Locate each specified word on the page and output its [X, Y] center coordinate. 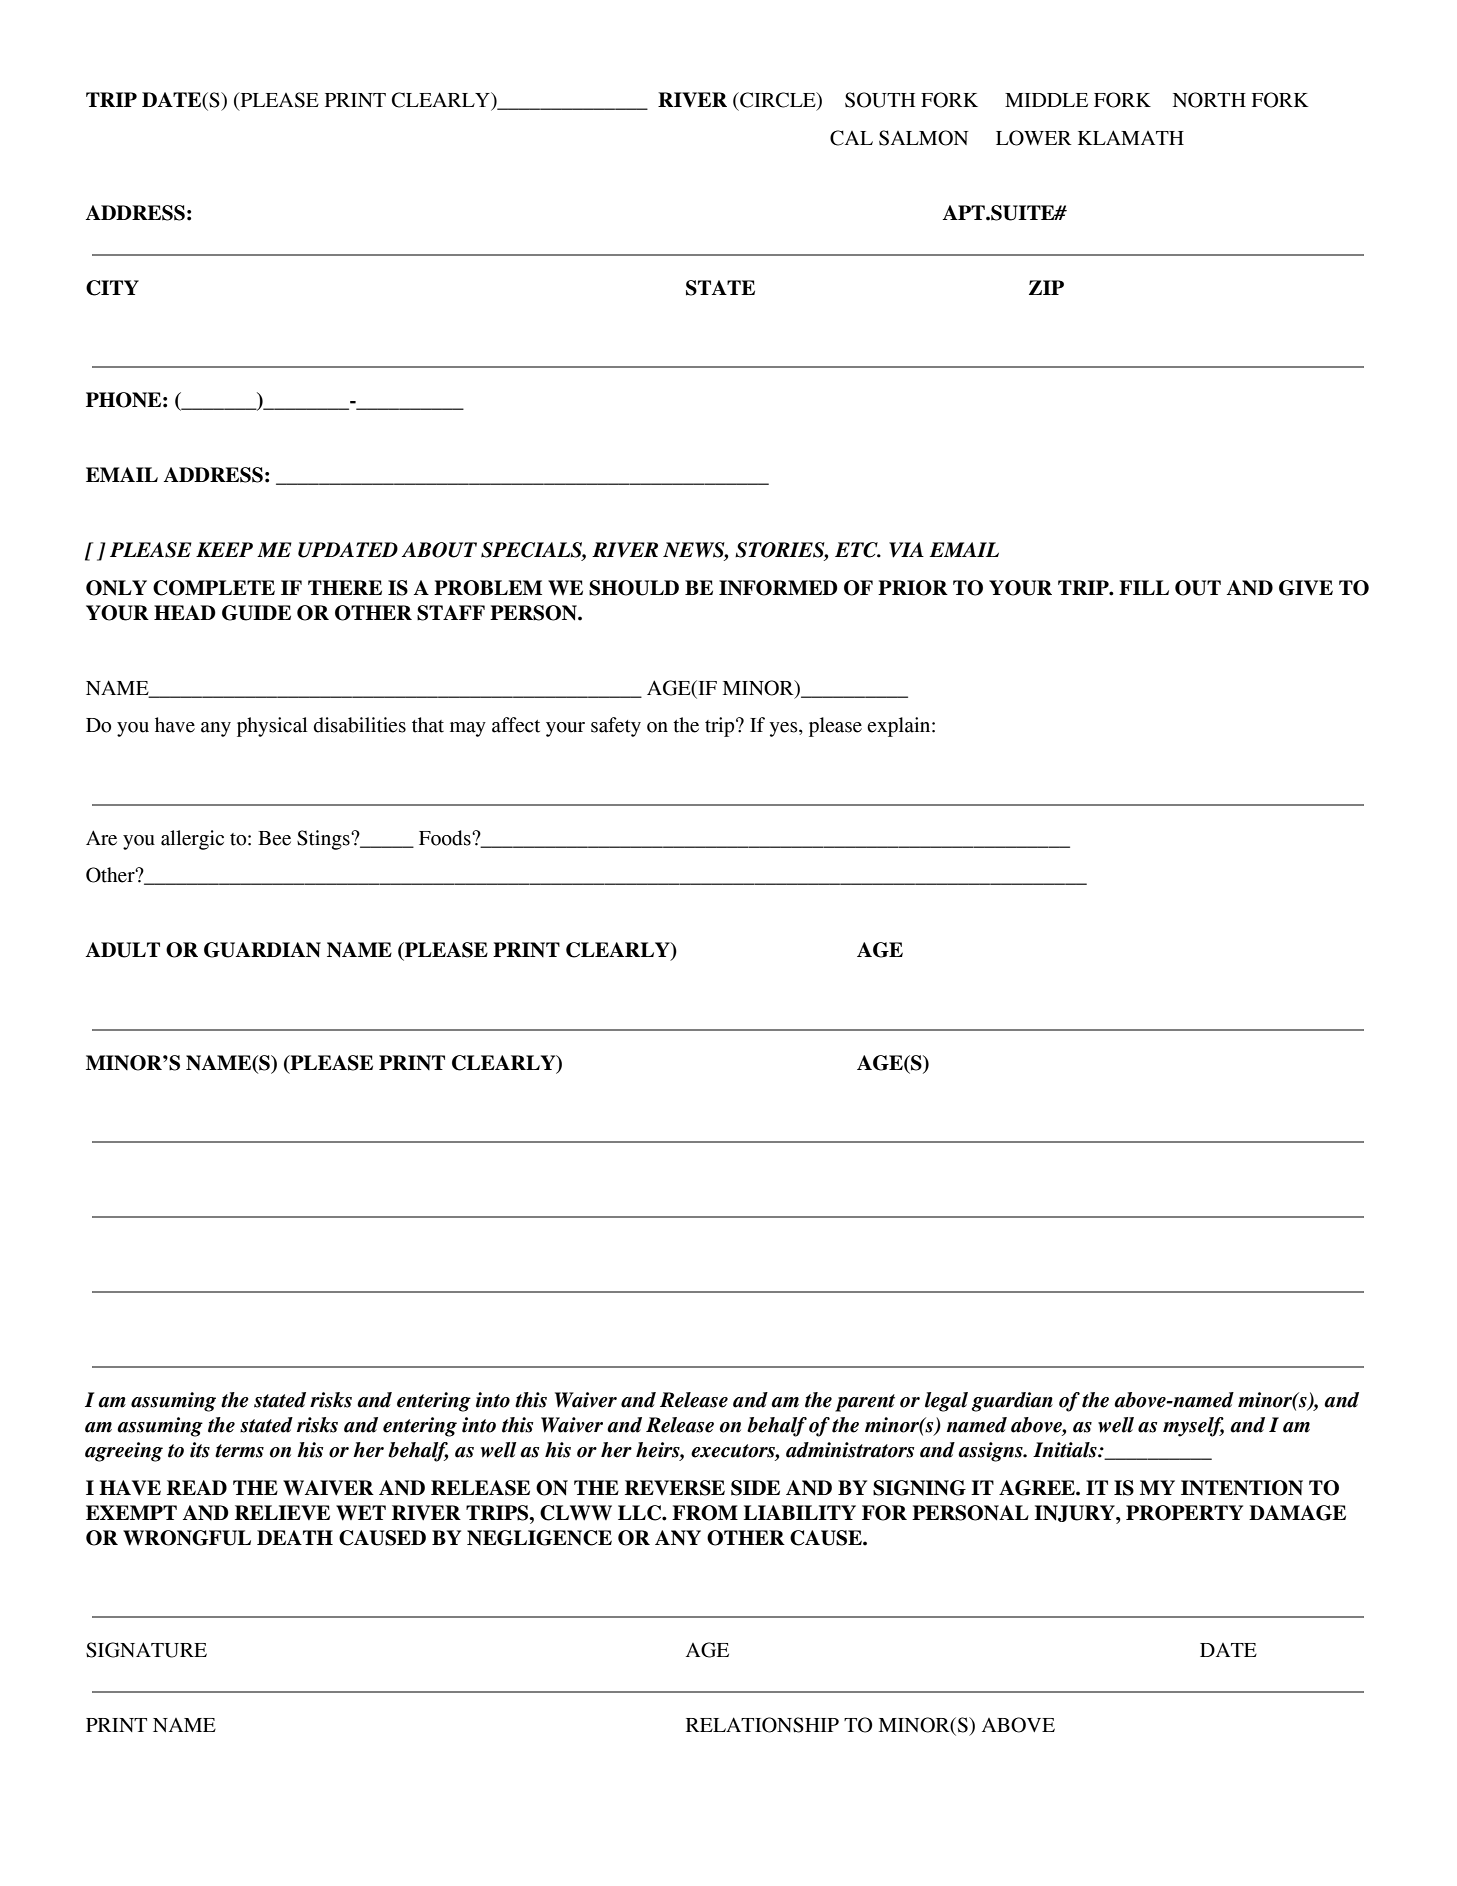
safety [616, 727]
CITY [112, 288]
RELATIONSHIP [762, 1725]
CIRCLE [778, 101]
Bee [274, 838]
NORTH [1209, 100]
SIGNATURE [146, 1650]
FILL [1144, 587]
